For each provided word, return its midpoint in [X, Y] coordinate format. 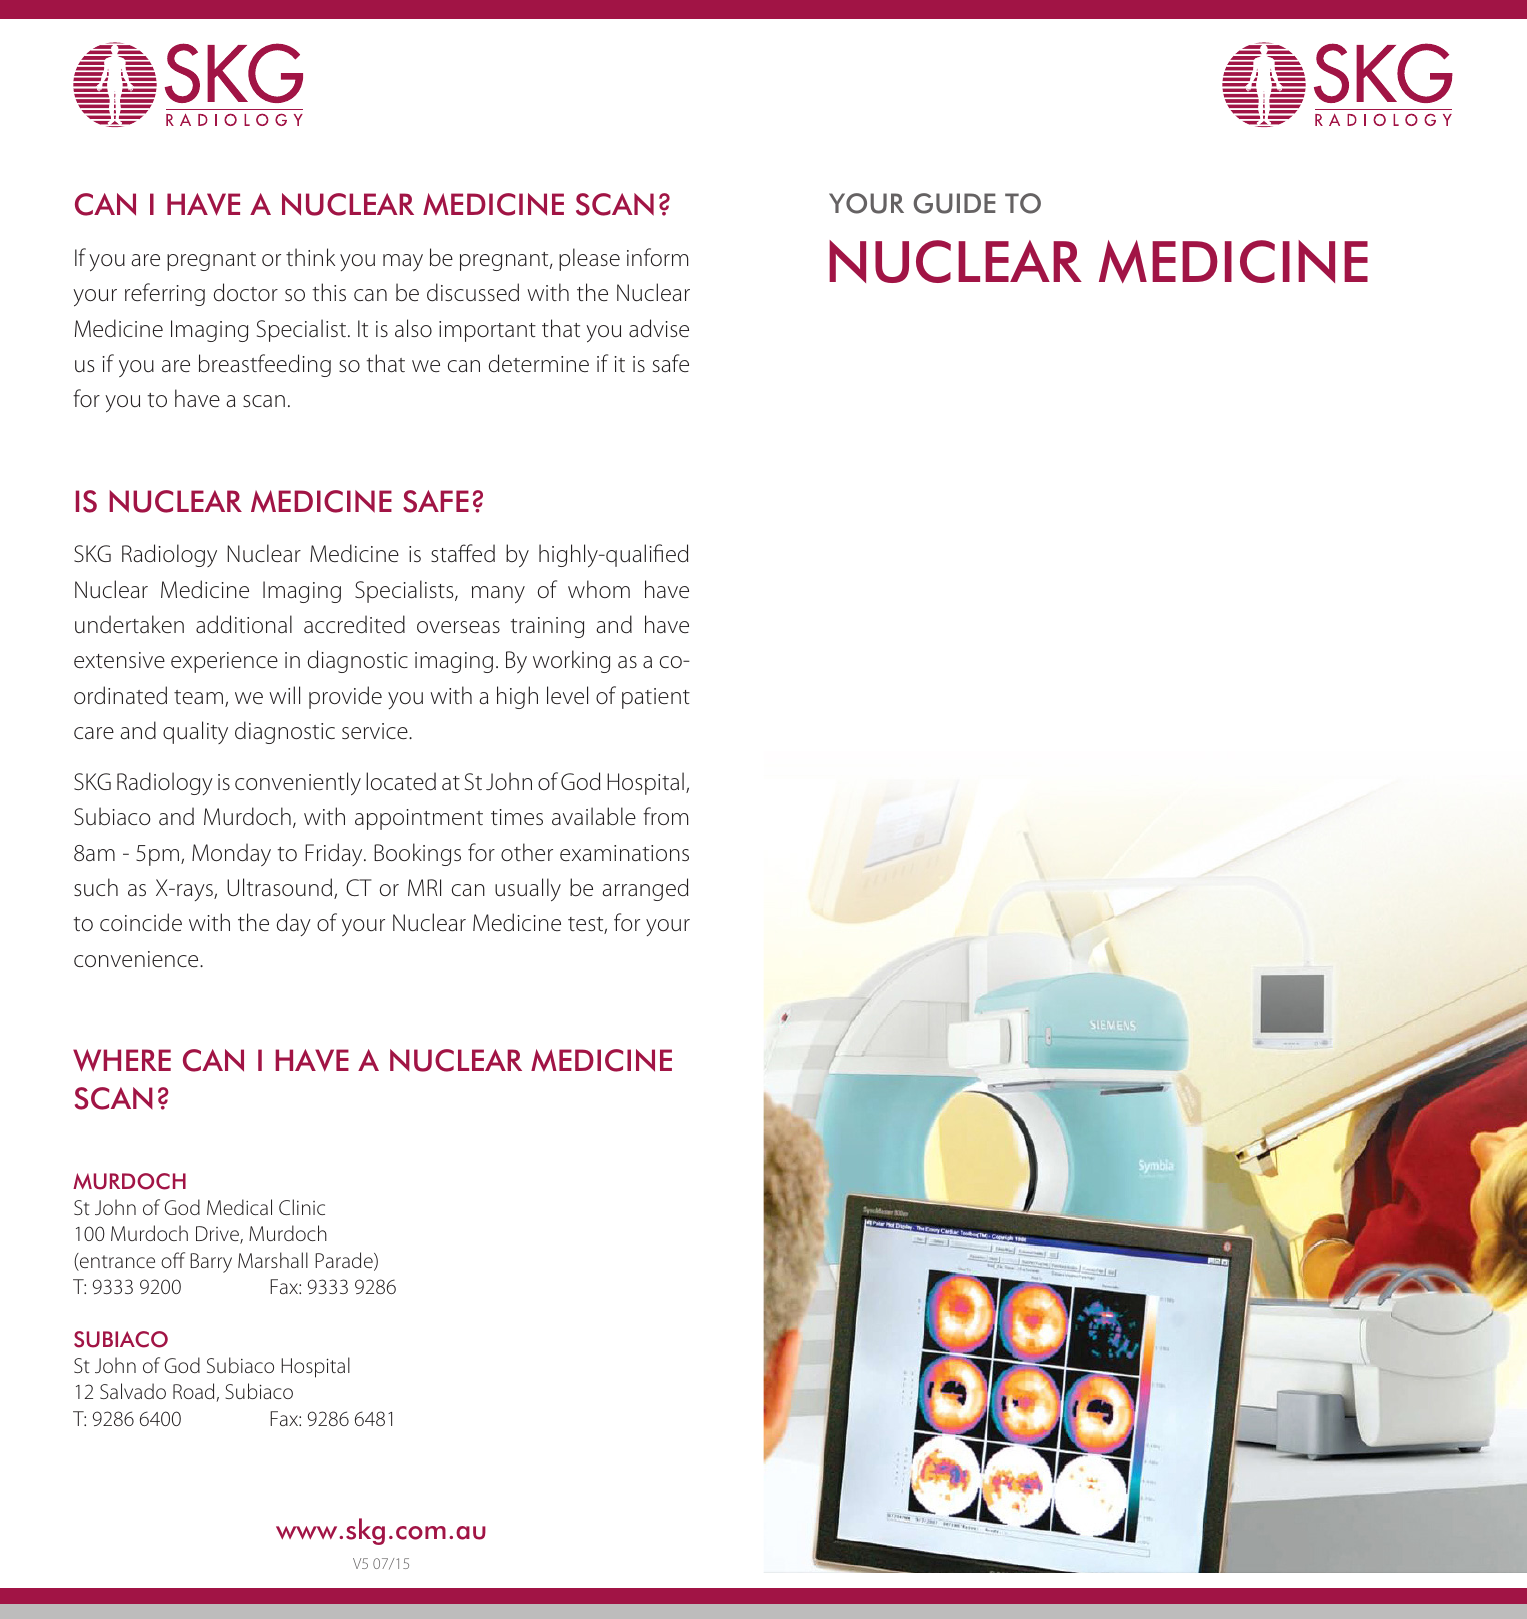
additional [244, 624]
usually [528, 889]
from [665, 816]
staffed [463, 553]
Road [193, 1391]
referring [165, 294]
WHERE [122, 1060]
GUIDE [954, 203]
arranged [645, 889]
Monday [231, 854]
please [589, 259]
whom [599, 589]
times [517, 817]
